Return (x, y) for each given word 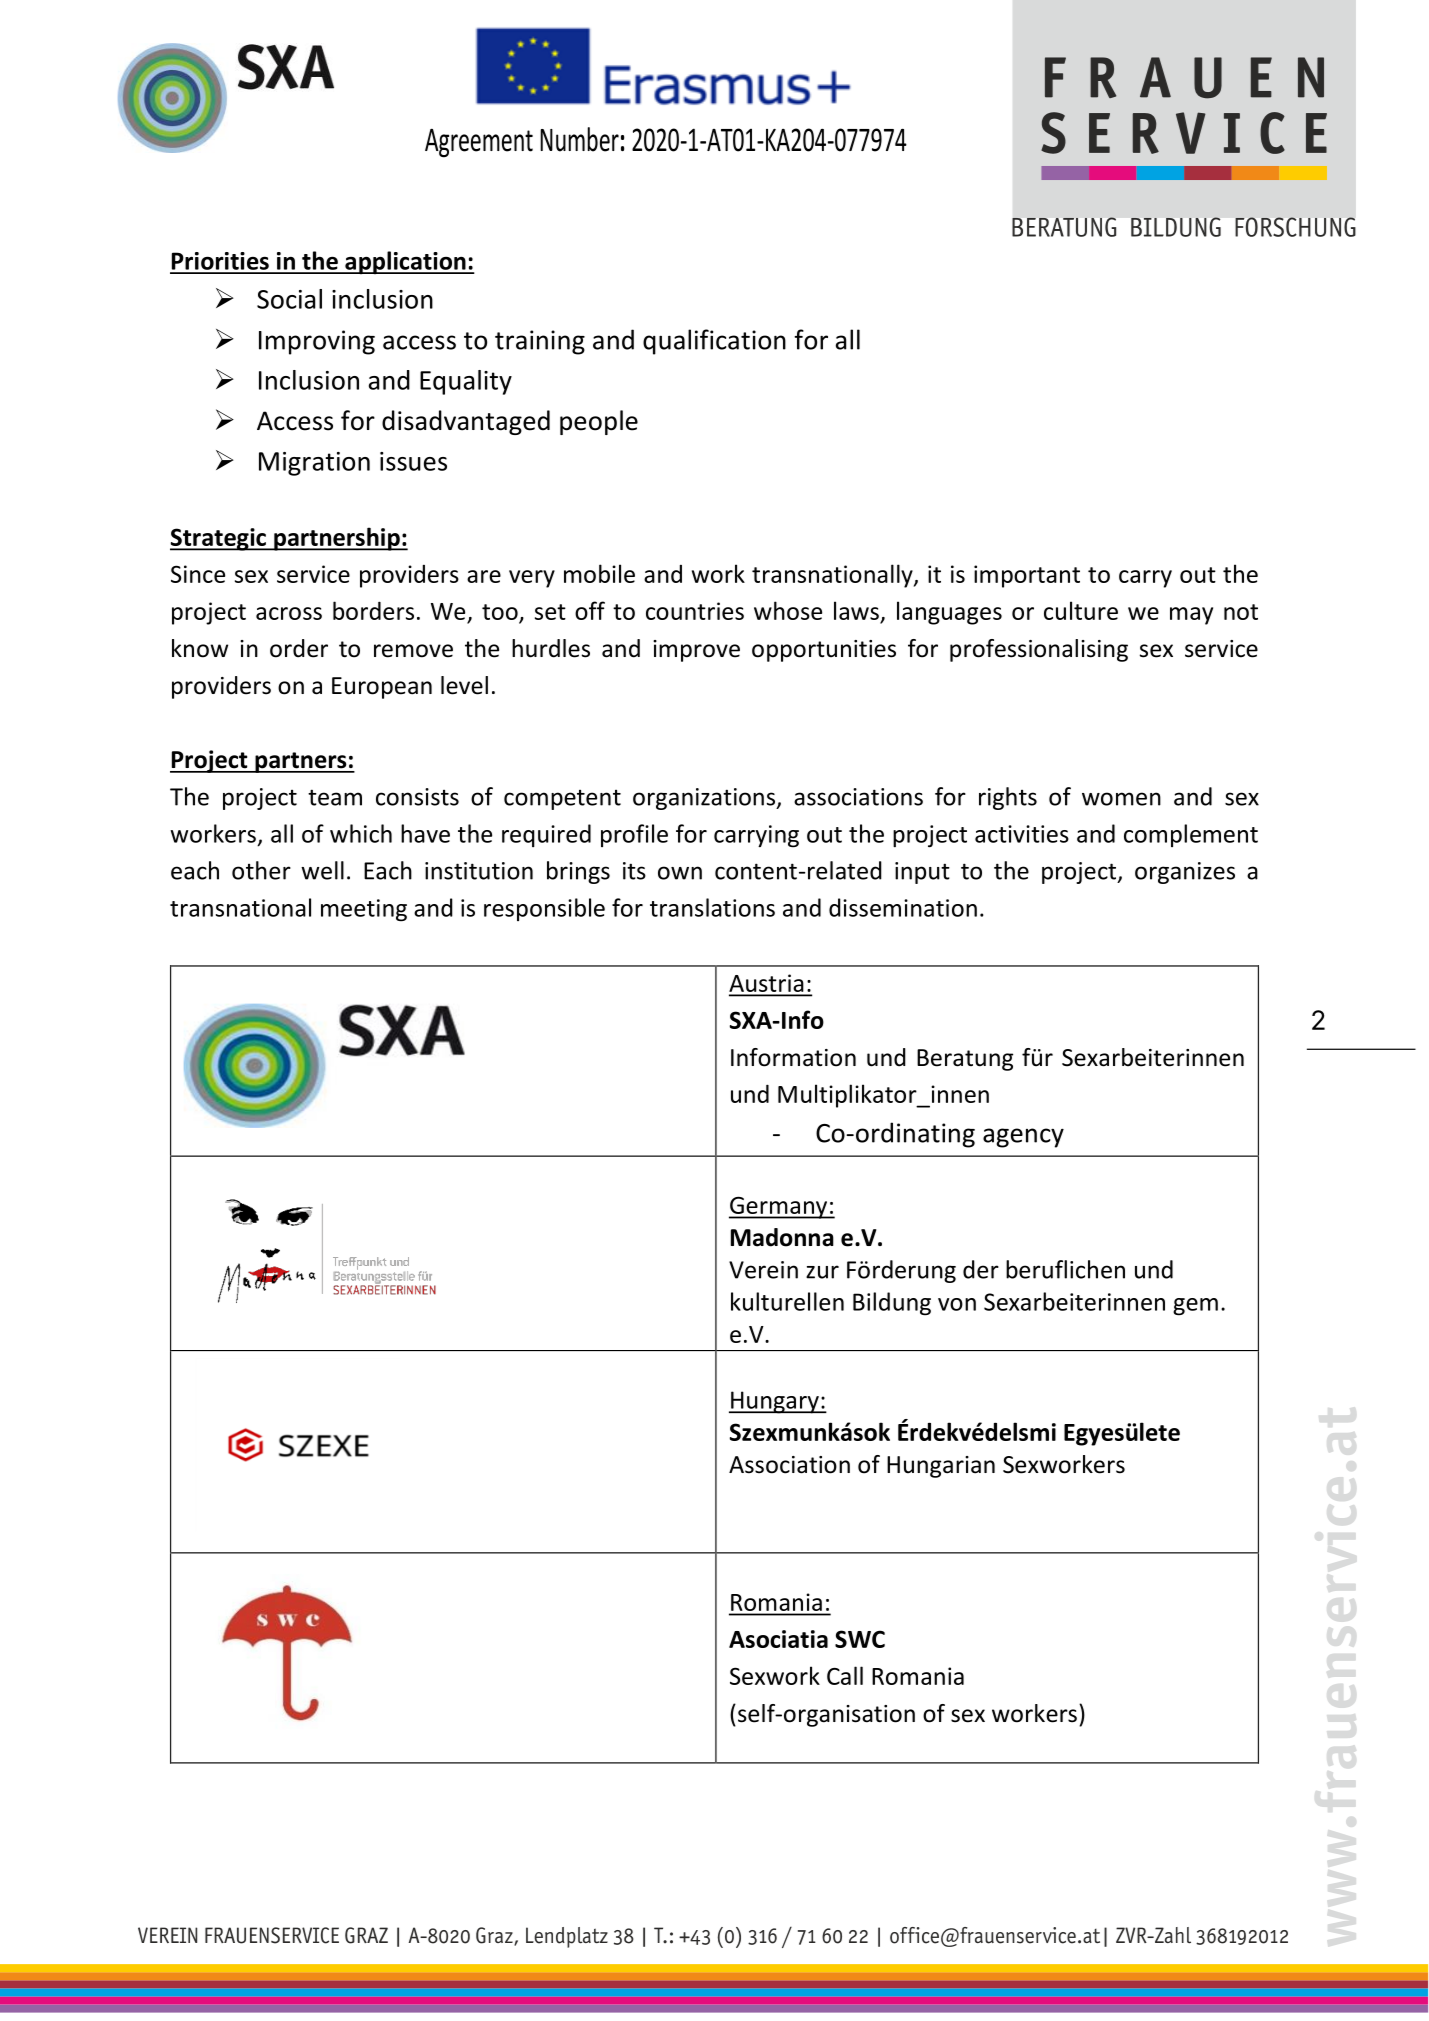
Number (579, 139)
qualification (714, 342)
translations (712, 907)
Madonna (782, 1237)
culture (1081, 610)
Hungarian (941, 1467)
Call (845, 1675)
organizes (1185, 873)
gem (1195, 1307)
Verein (763, 1270)
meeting (364, 910)
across (289, 613)
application (405, 262)
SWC (860, 1639)
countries (695, 611)
